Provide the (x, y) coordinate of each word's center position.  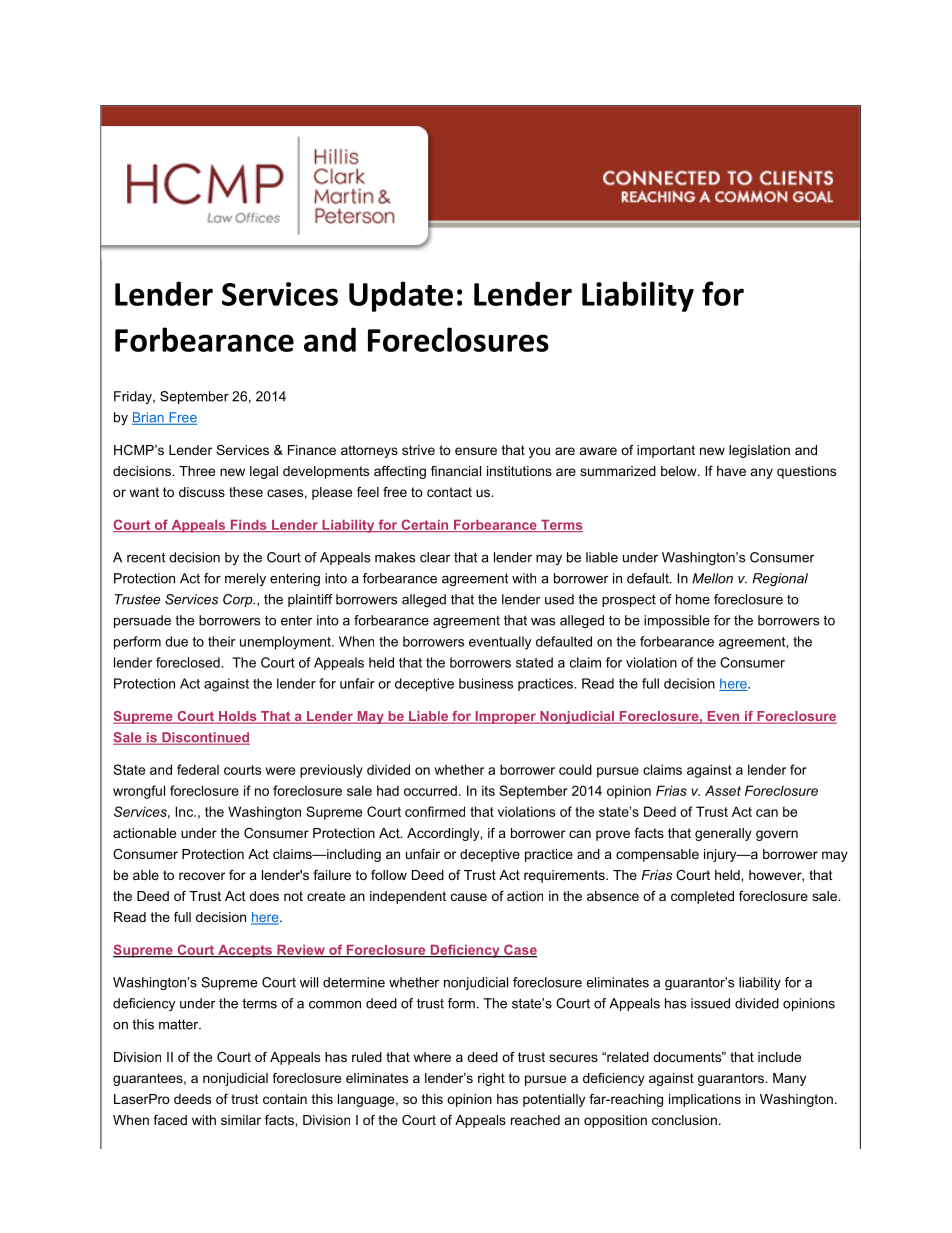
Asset (723, 790)
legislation (759, 451)
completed (702, 897)
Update (401, 296)
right (491, 1079)
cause (469, 897)
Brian (149, 418)
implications (705, 1100)
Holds (238, 717)
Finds (248, 526)
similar (241, 1120)
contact (449, 492)
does (264, 896)
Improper (505, 717)
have (731, 471)
